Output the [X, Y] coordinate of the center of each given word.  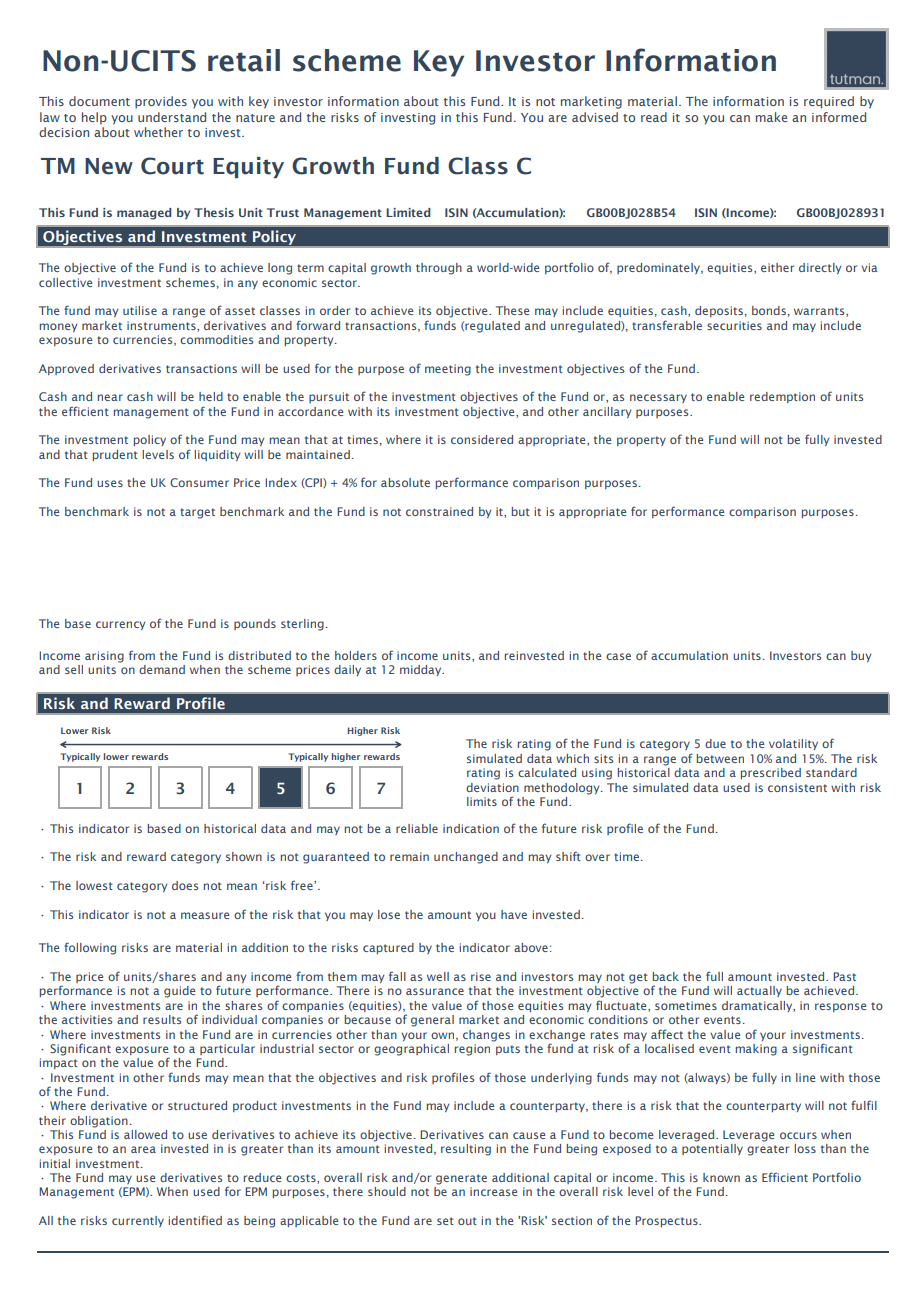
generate [461, 1179]
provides [161, 102]
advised [595, 117]
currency [121, 625]
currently [138, 1221]
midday [422, 670]
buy [861, 656]
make [771, 117]
